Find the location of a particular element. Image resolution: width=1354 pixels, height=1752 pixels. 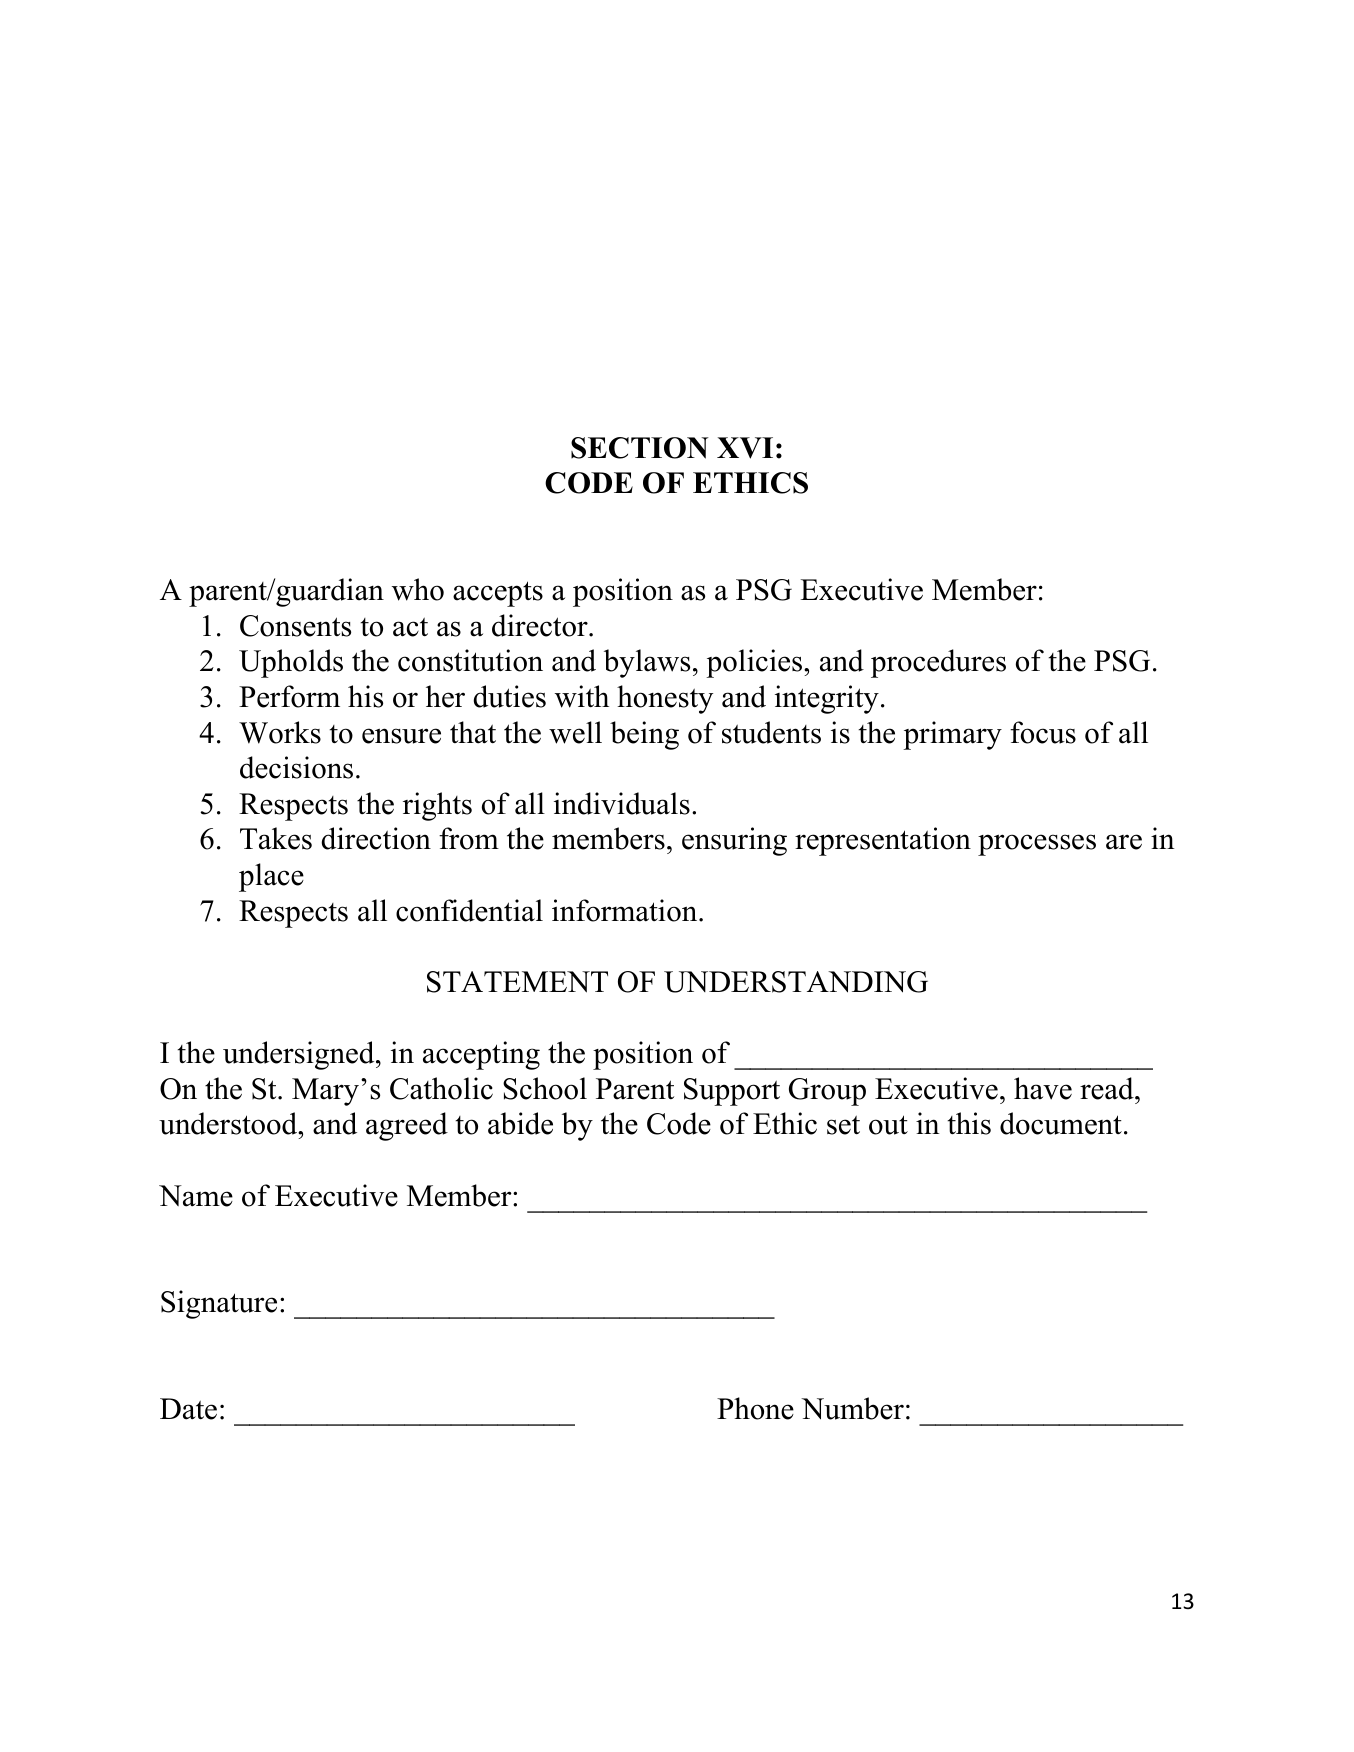

have is located at coordinates (1043, 1088).
